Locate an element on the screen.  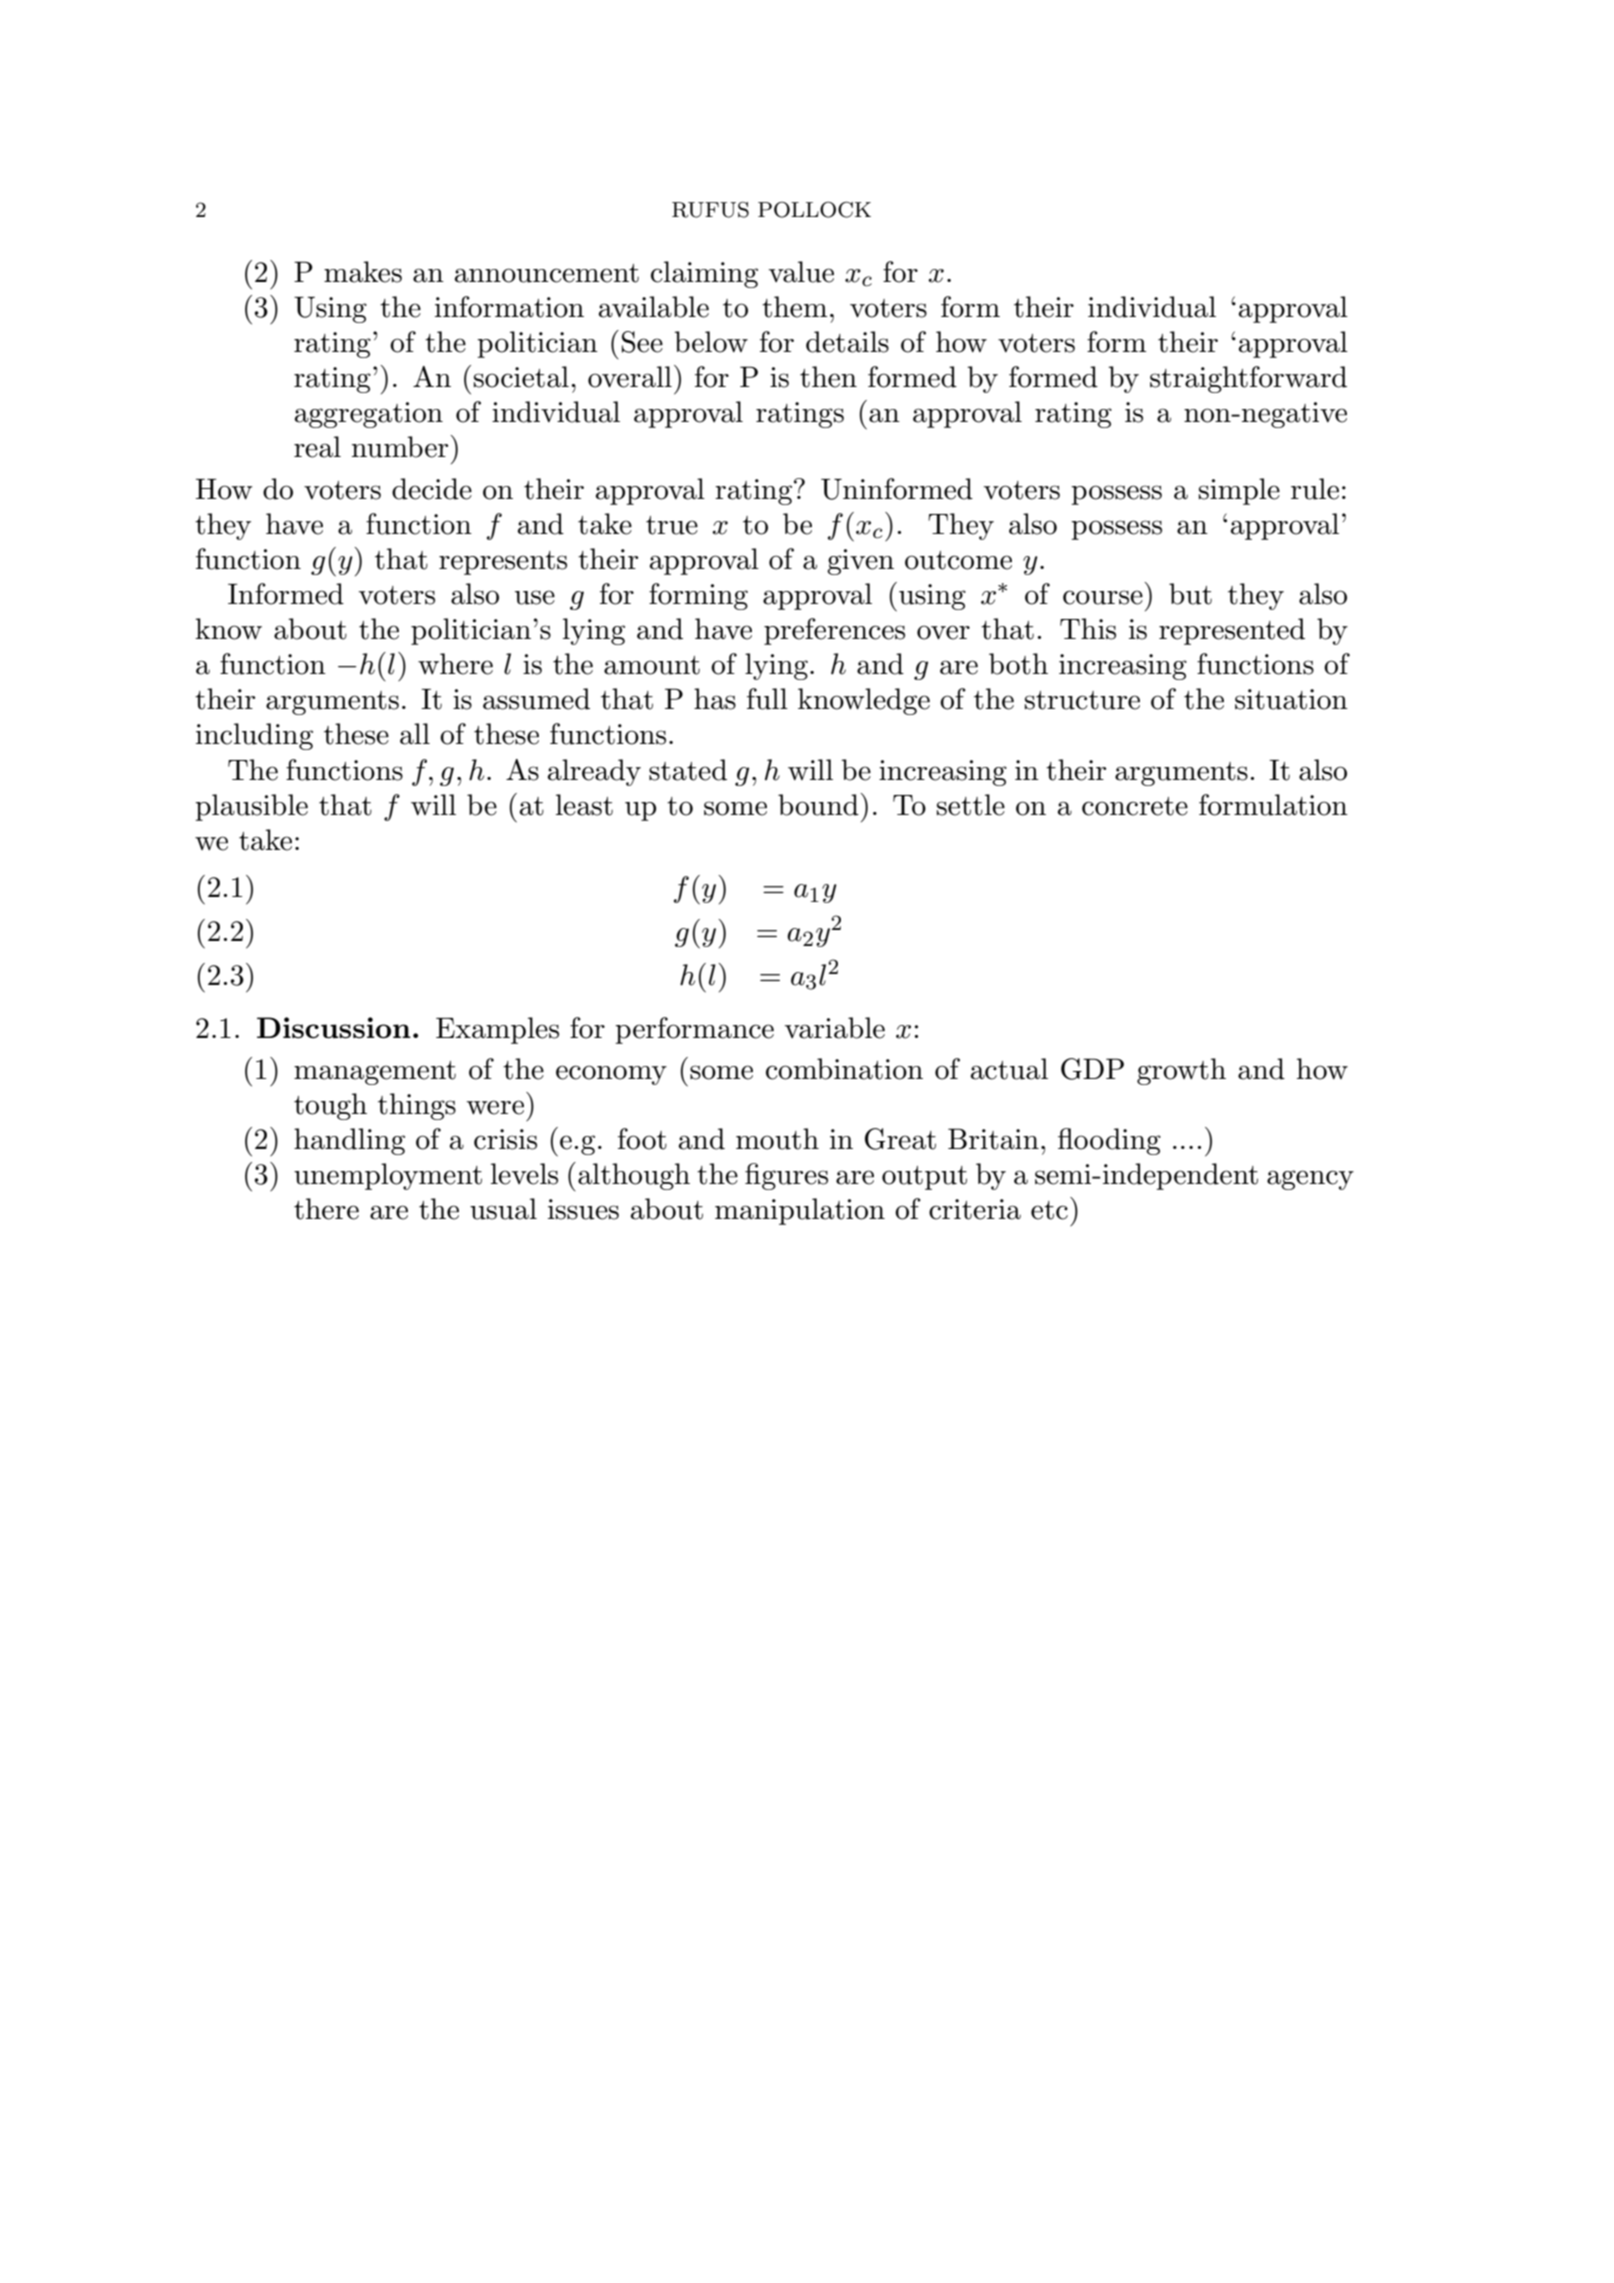
true is located at coordinates (672, 525).
